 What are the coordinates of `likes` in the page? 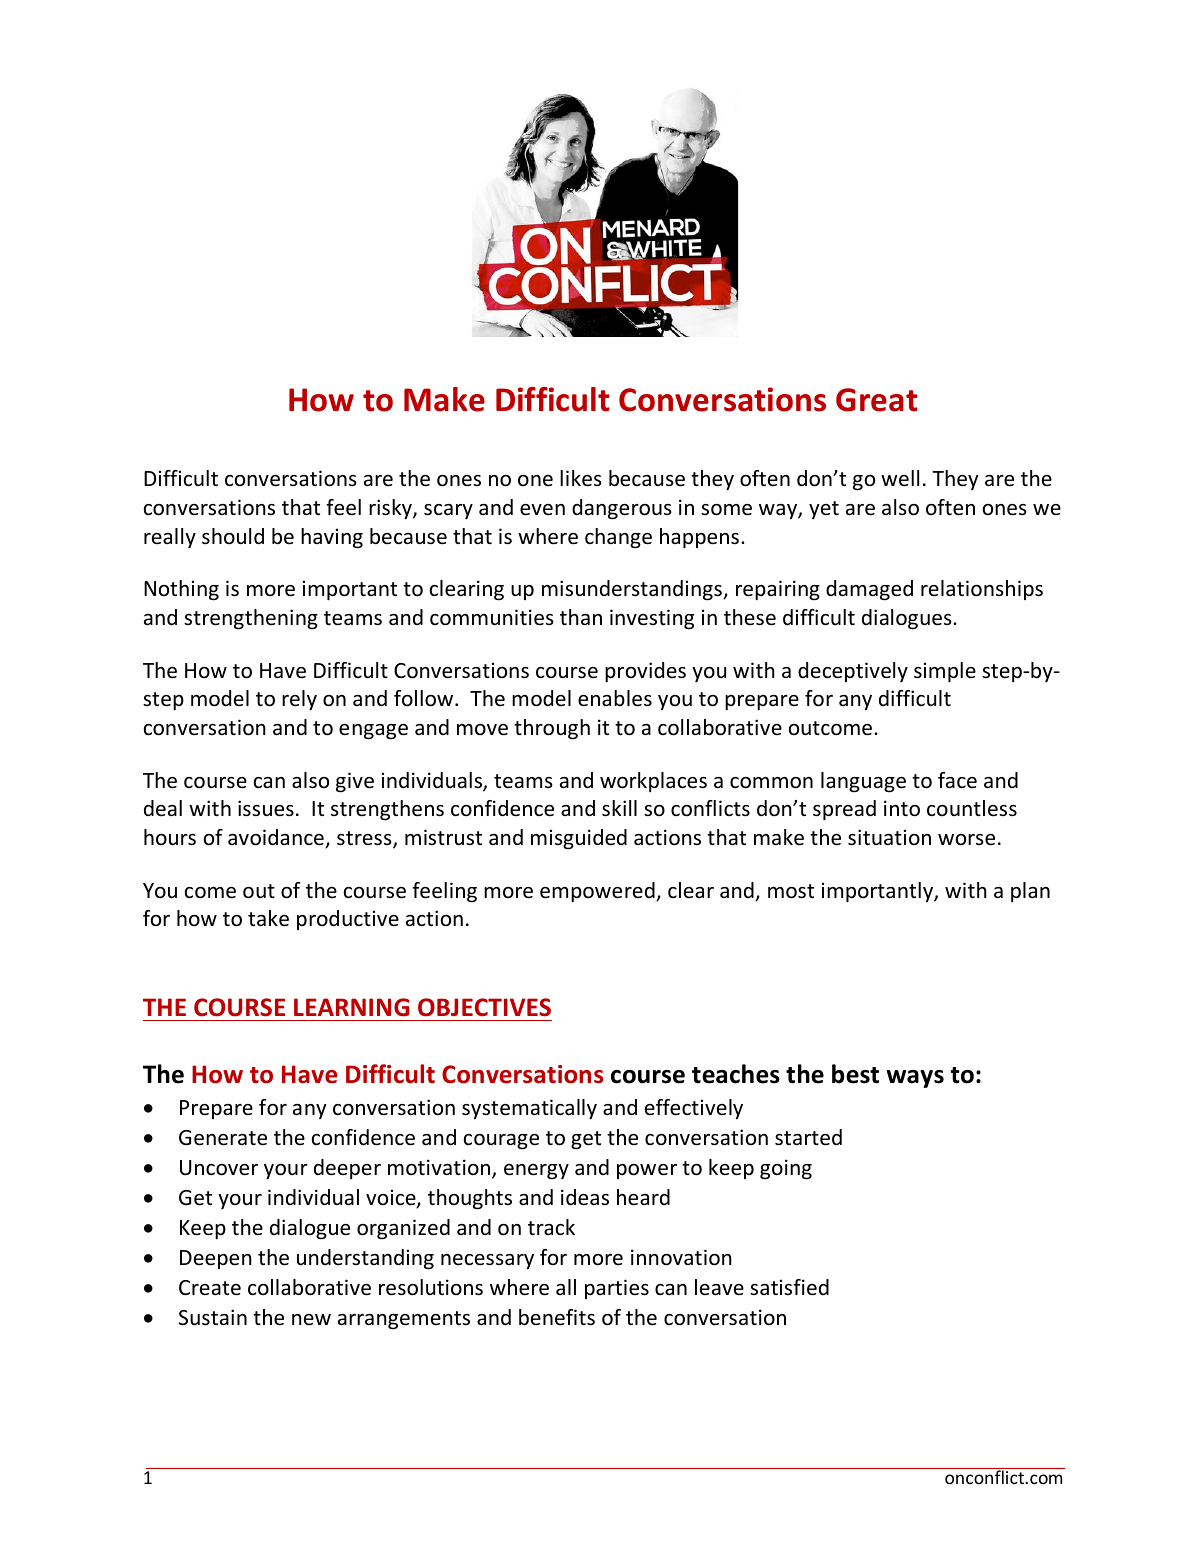 It's located at (581, 478).
